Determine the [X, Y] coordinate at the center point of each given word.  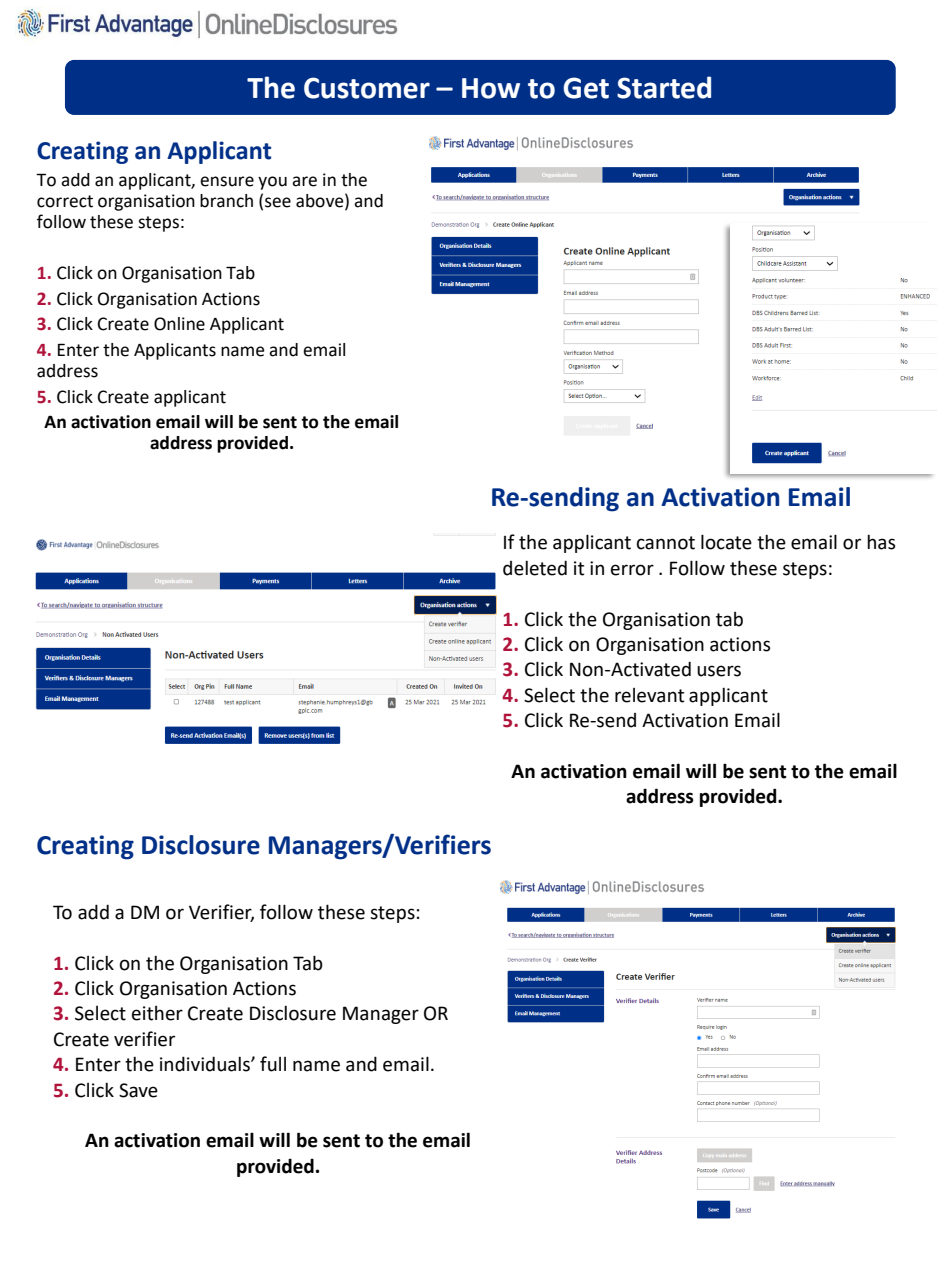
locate [726, 542]
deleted [535, 568]
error [632, 570]
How [491, 88]
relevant [649, 695]
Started [664, 87]
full [273, 1064]
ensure [227, 181]
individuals [206, 1064]
